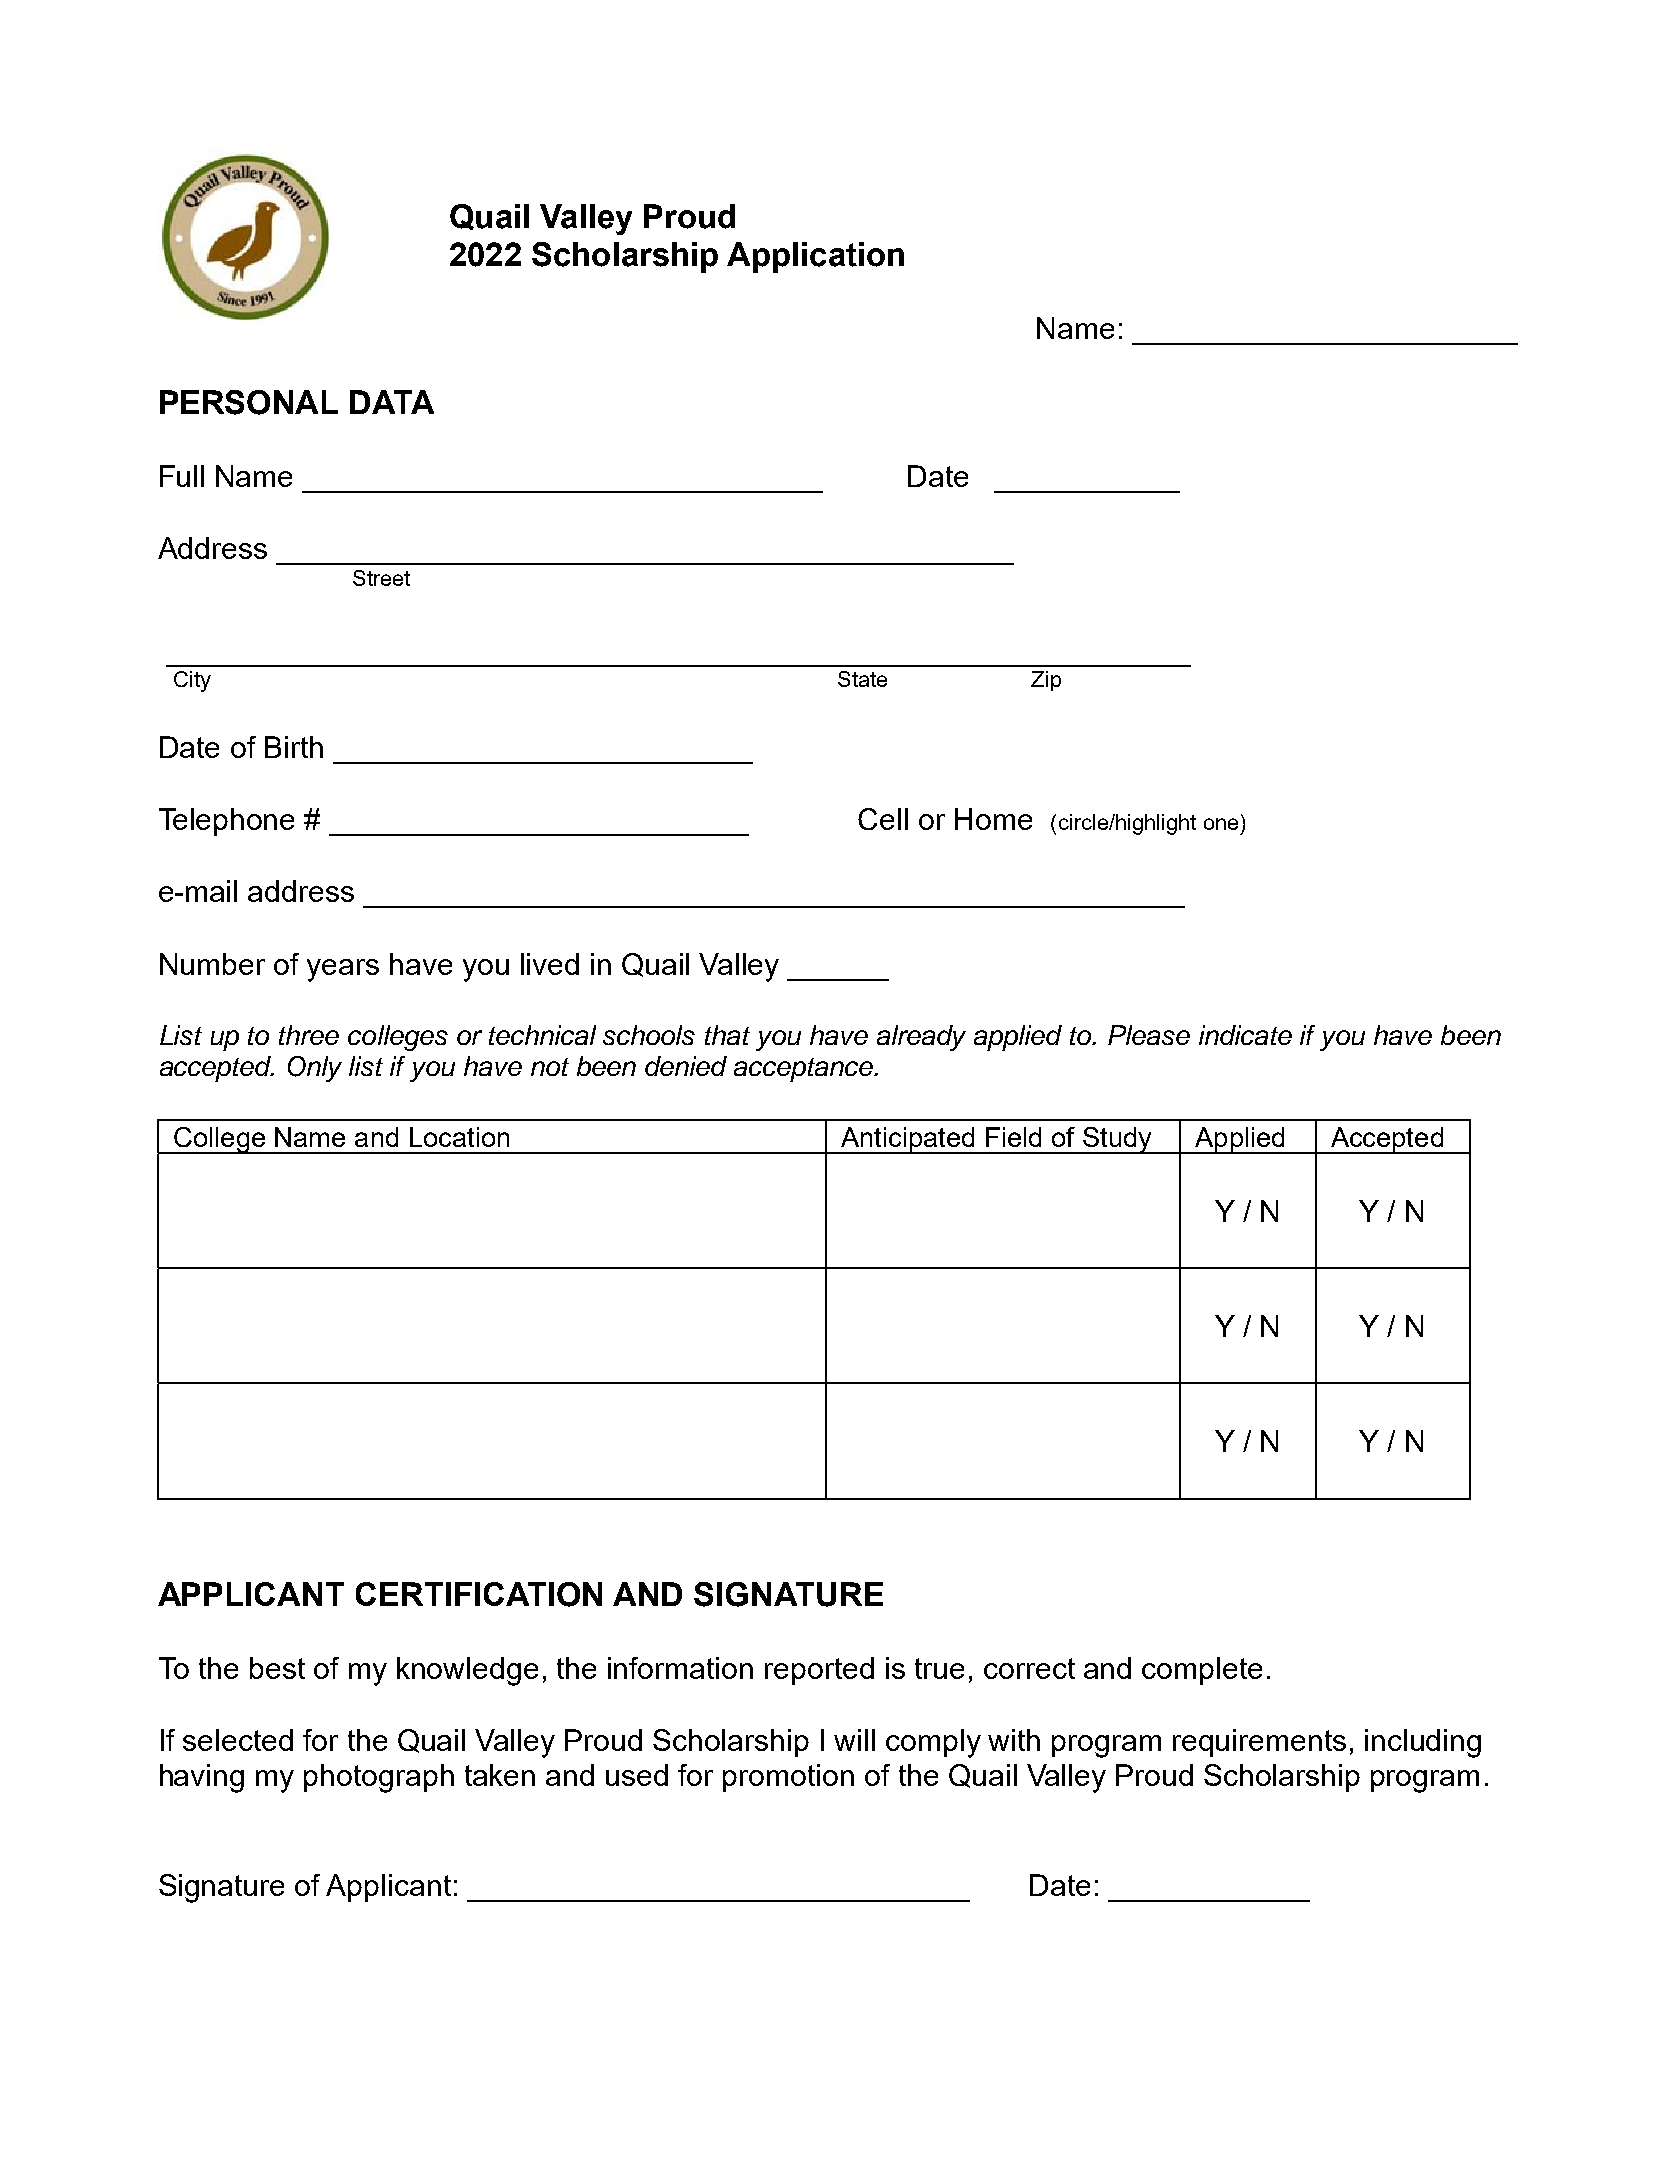 The width and height of the document is (1676, 2169). I want to click on DATA, so click(392, 402).
